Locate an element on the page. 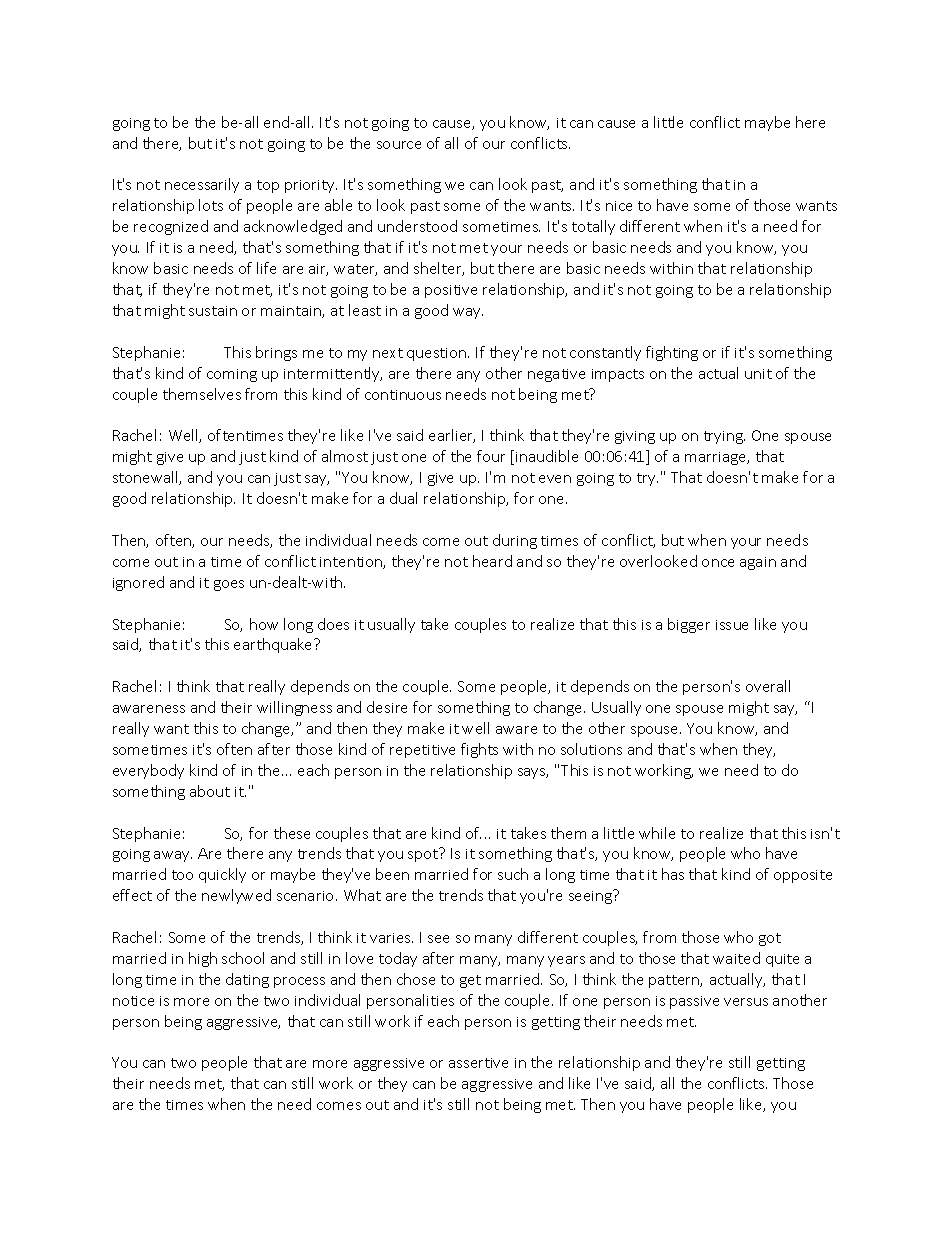 The width and height of the page is (952, 1233). source is located at coordinates (399, 145).
